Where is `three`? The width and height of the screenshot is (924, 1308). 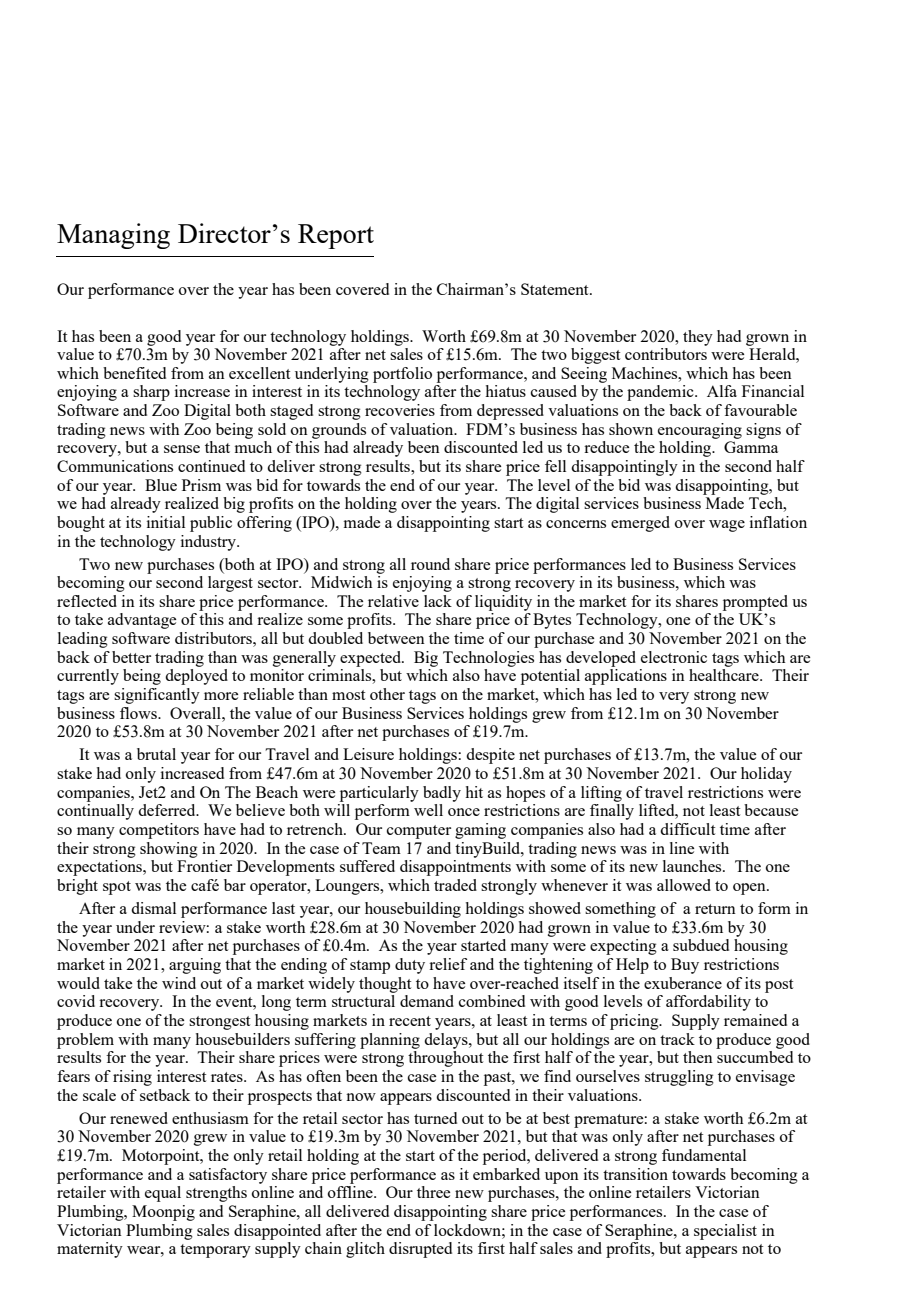 three is located at coordinates (433, 1192).
